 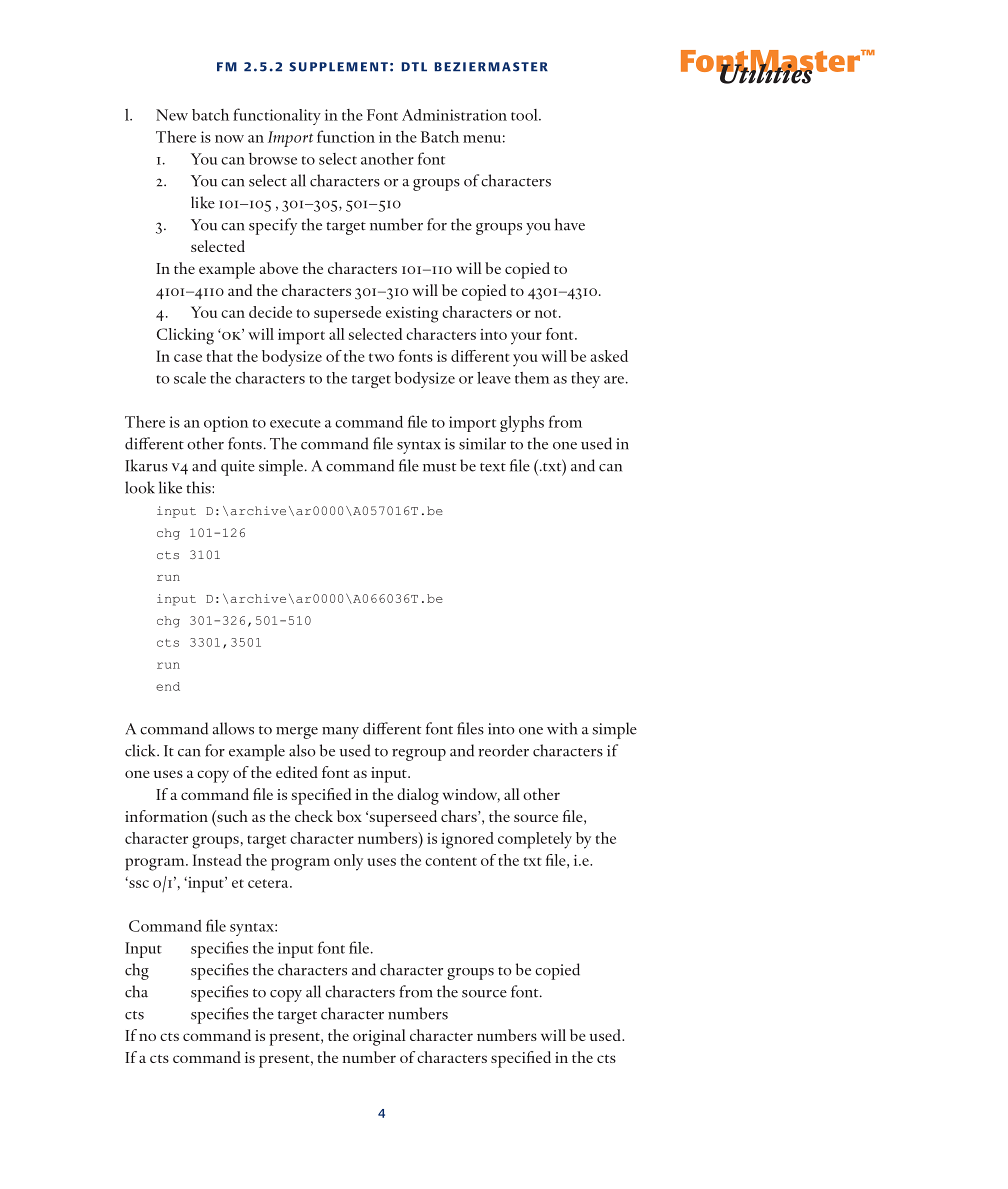 What do you see at coordinates (525, 115) in the document?
I see `tool` at bounding box center [525, 115].
